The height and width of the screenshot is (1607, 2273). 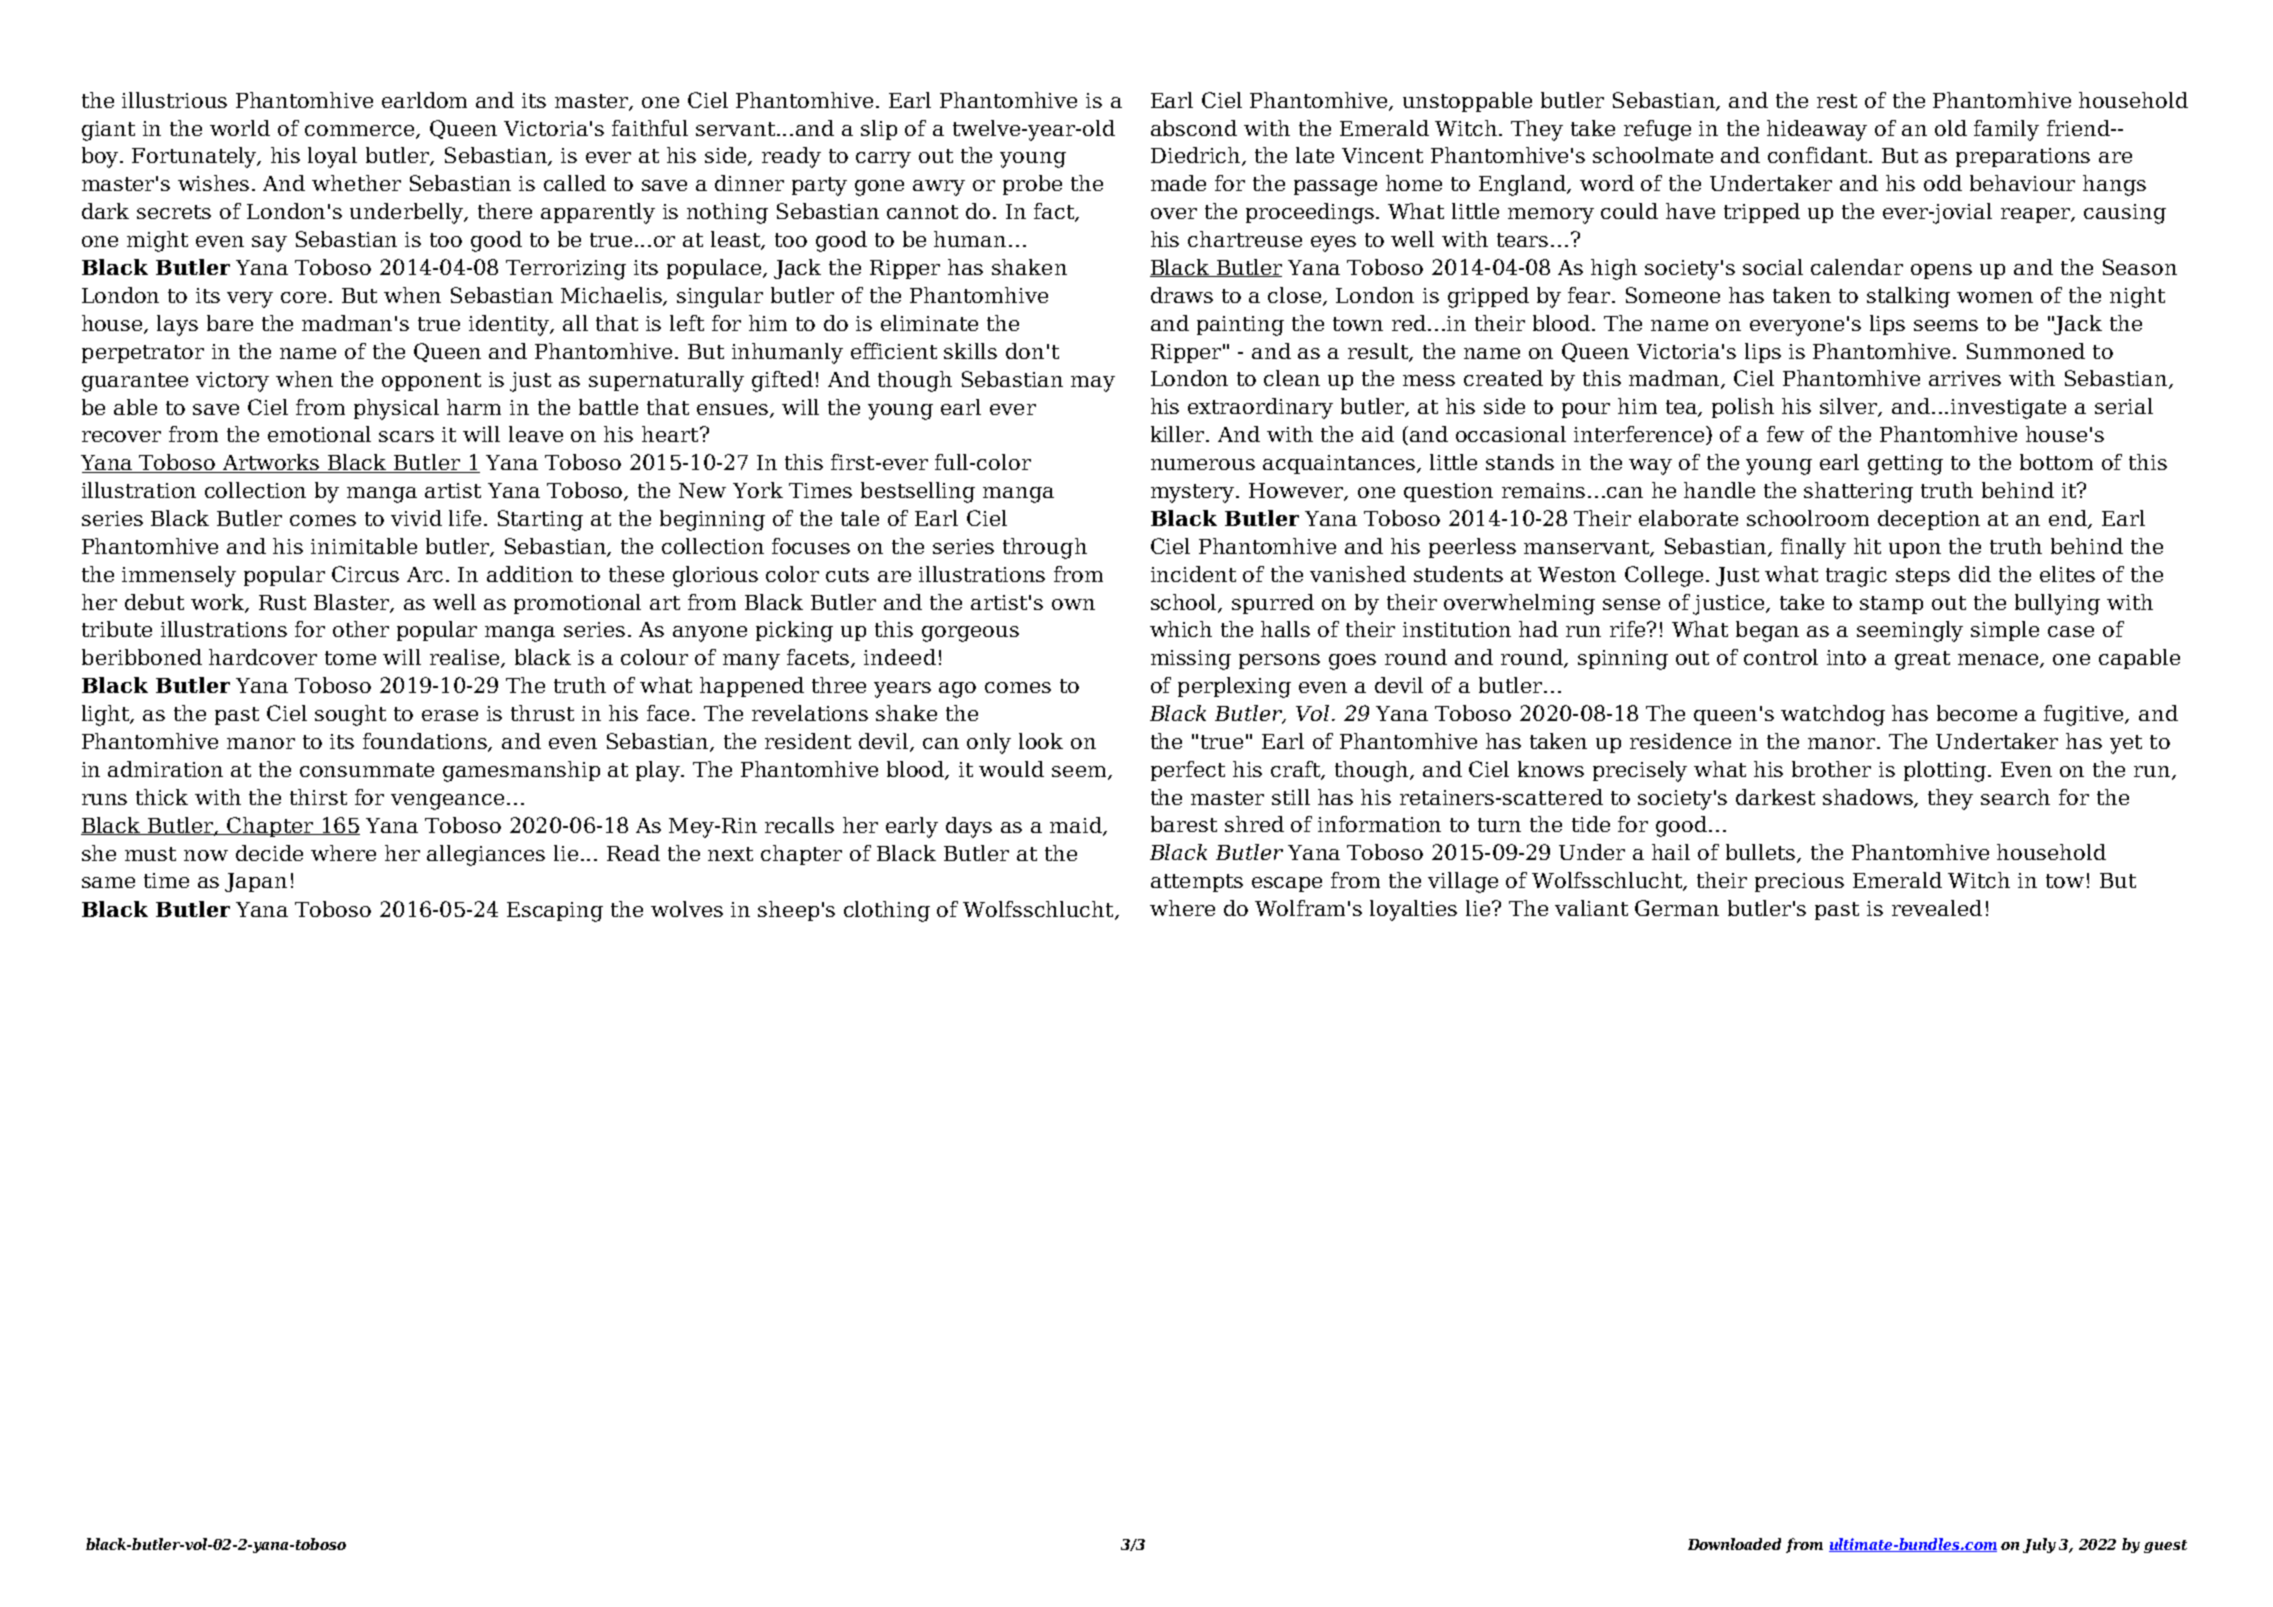 What do you see at coordinates (1193, 574) in the screenshot?
I see `incident` at bounding box center [1193, 574].
